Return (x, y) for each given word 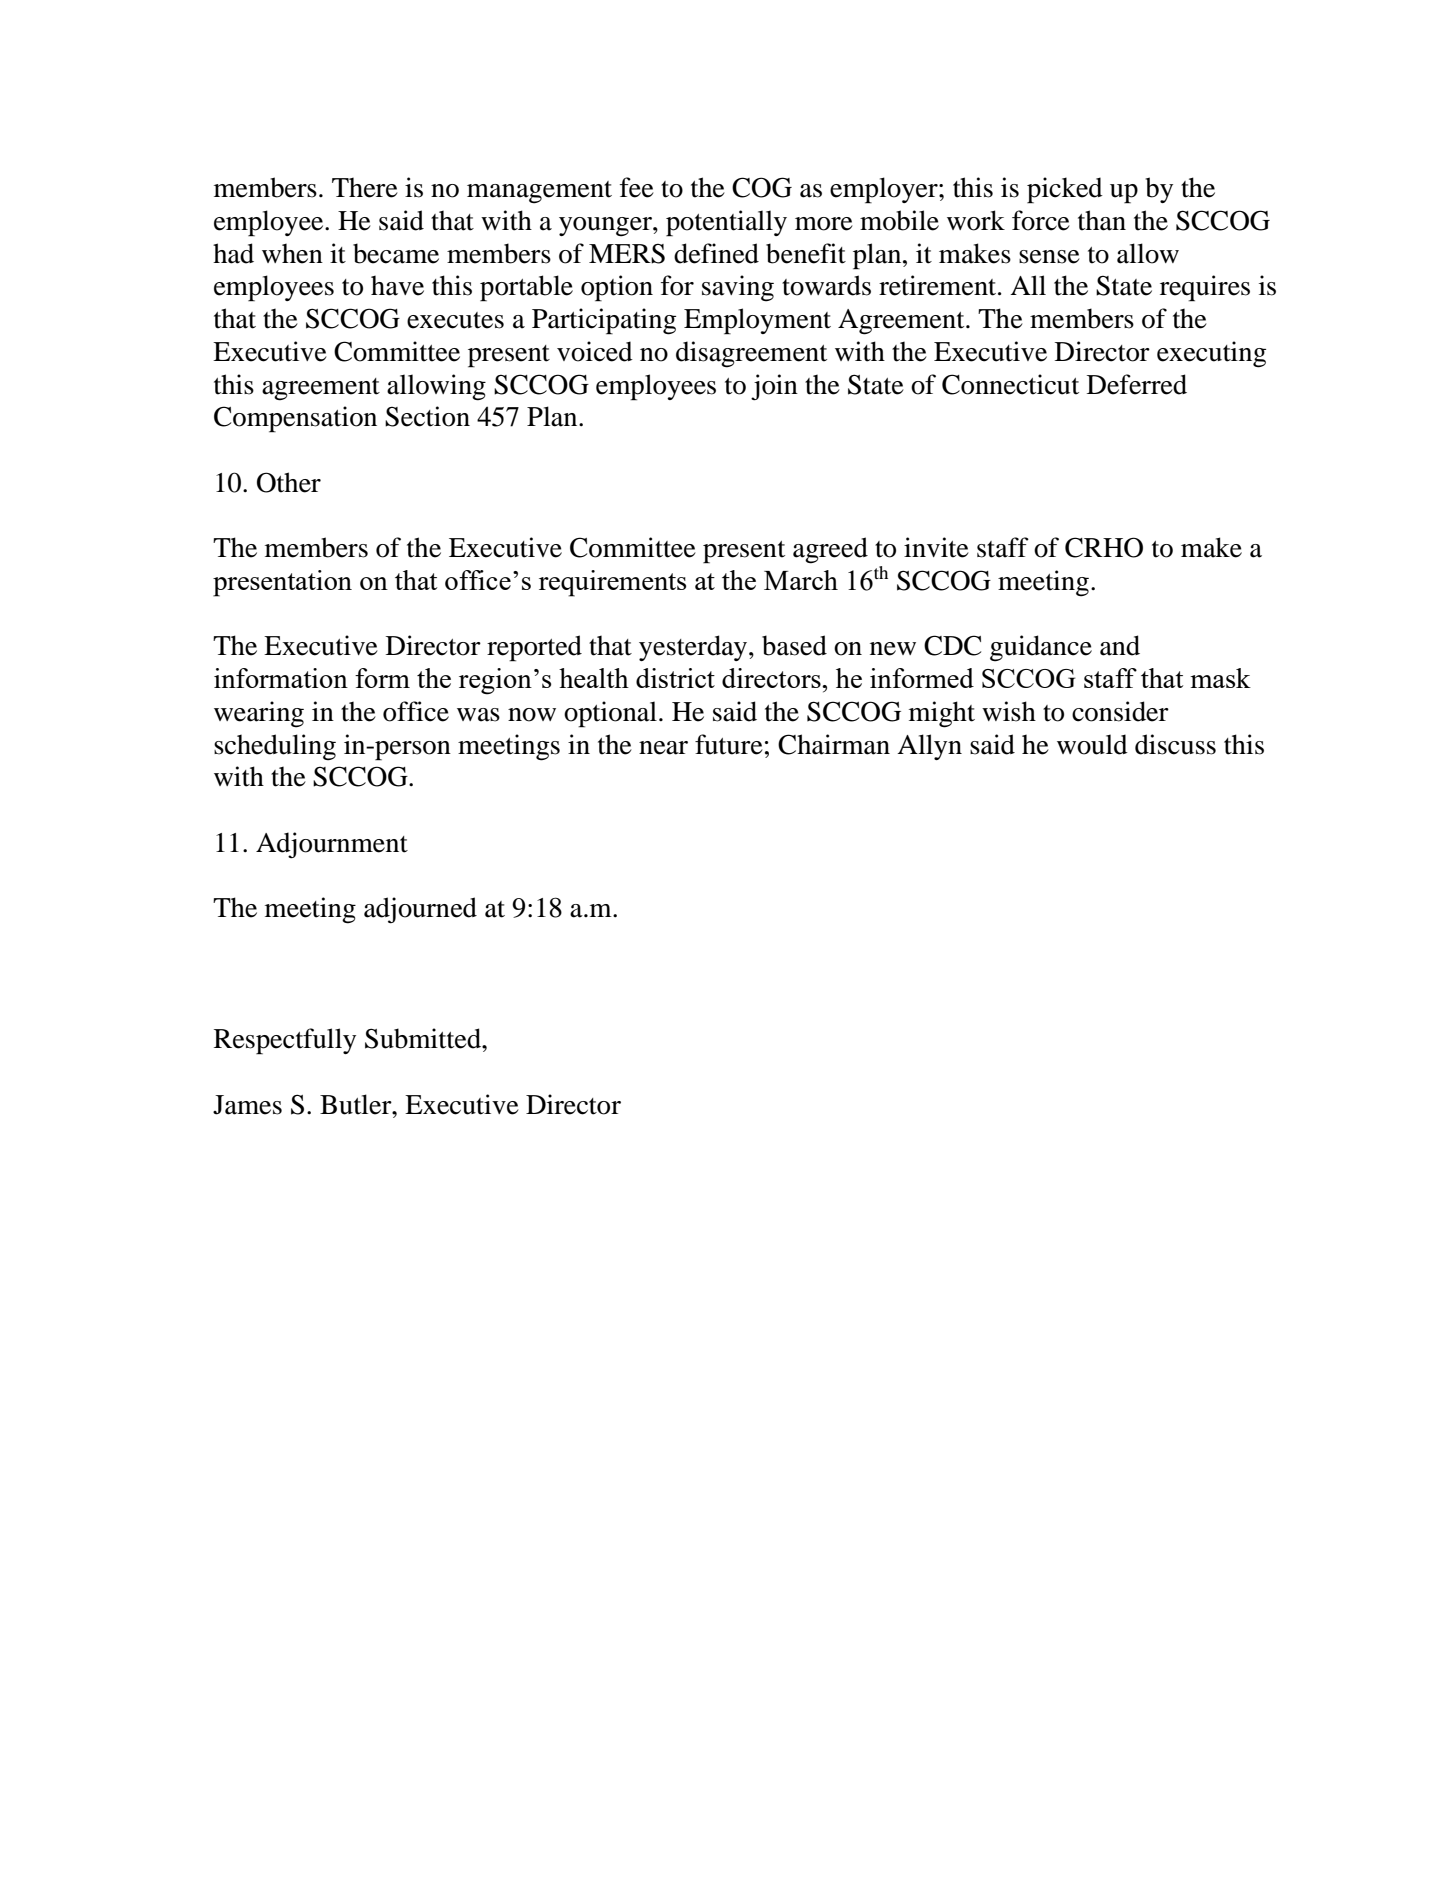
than (1102, 220)
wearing (259, 714)
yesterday (694, 648)
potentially (726, 223)
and (1120, 645)
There (365, 187)
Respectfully (285, 1041)
